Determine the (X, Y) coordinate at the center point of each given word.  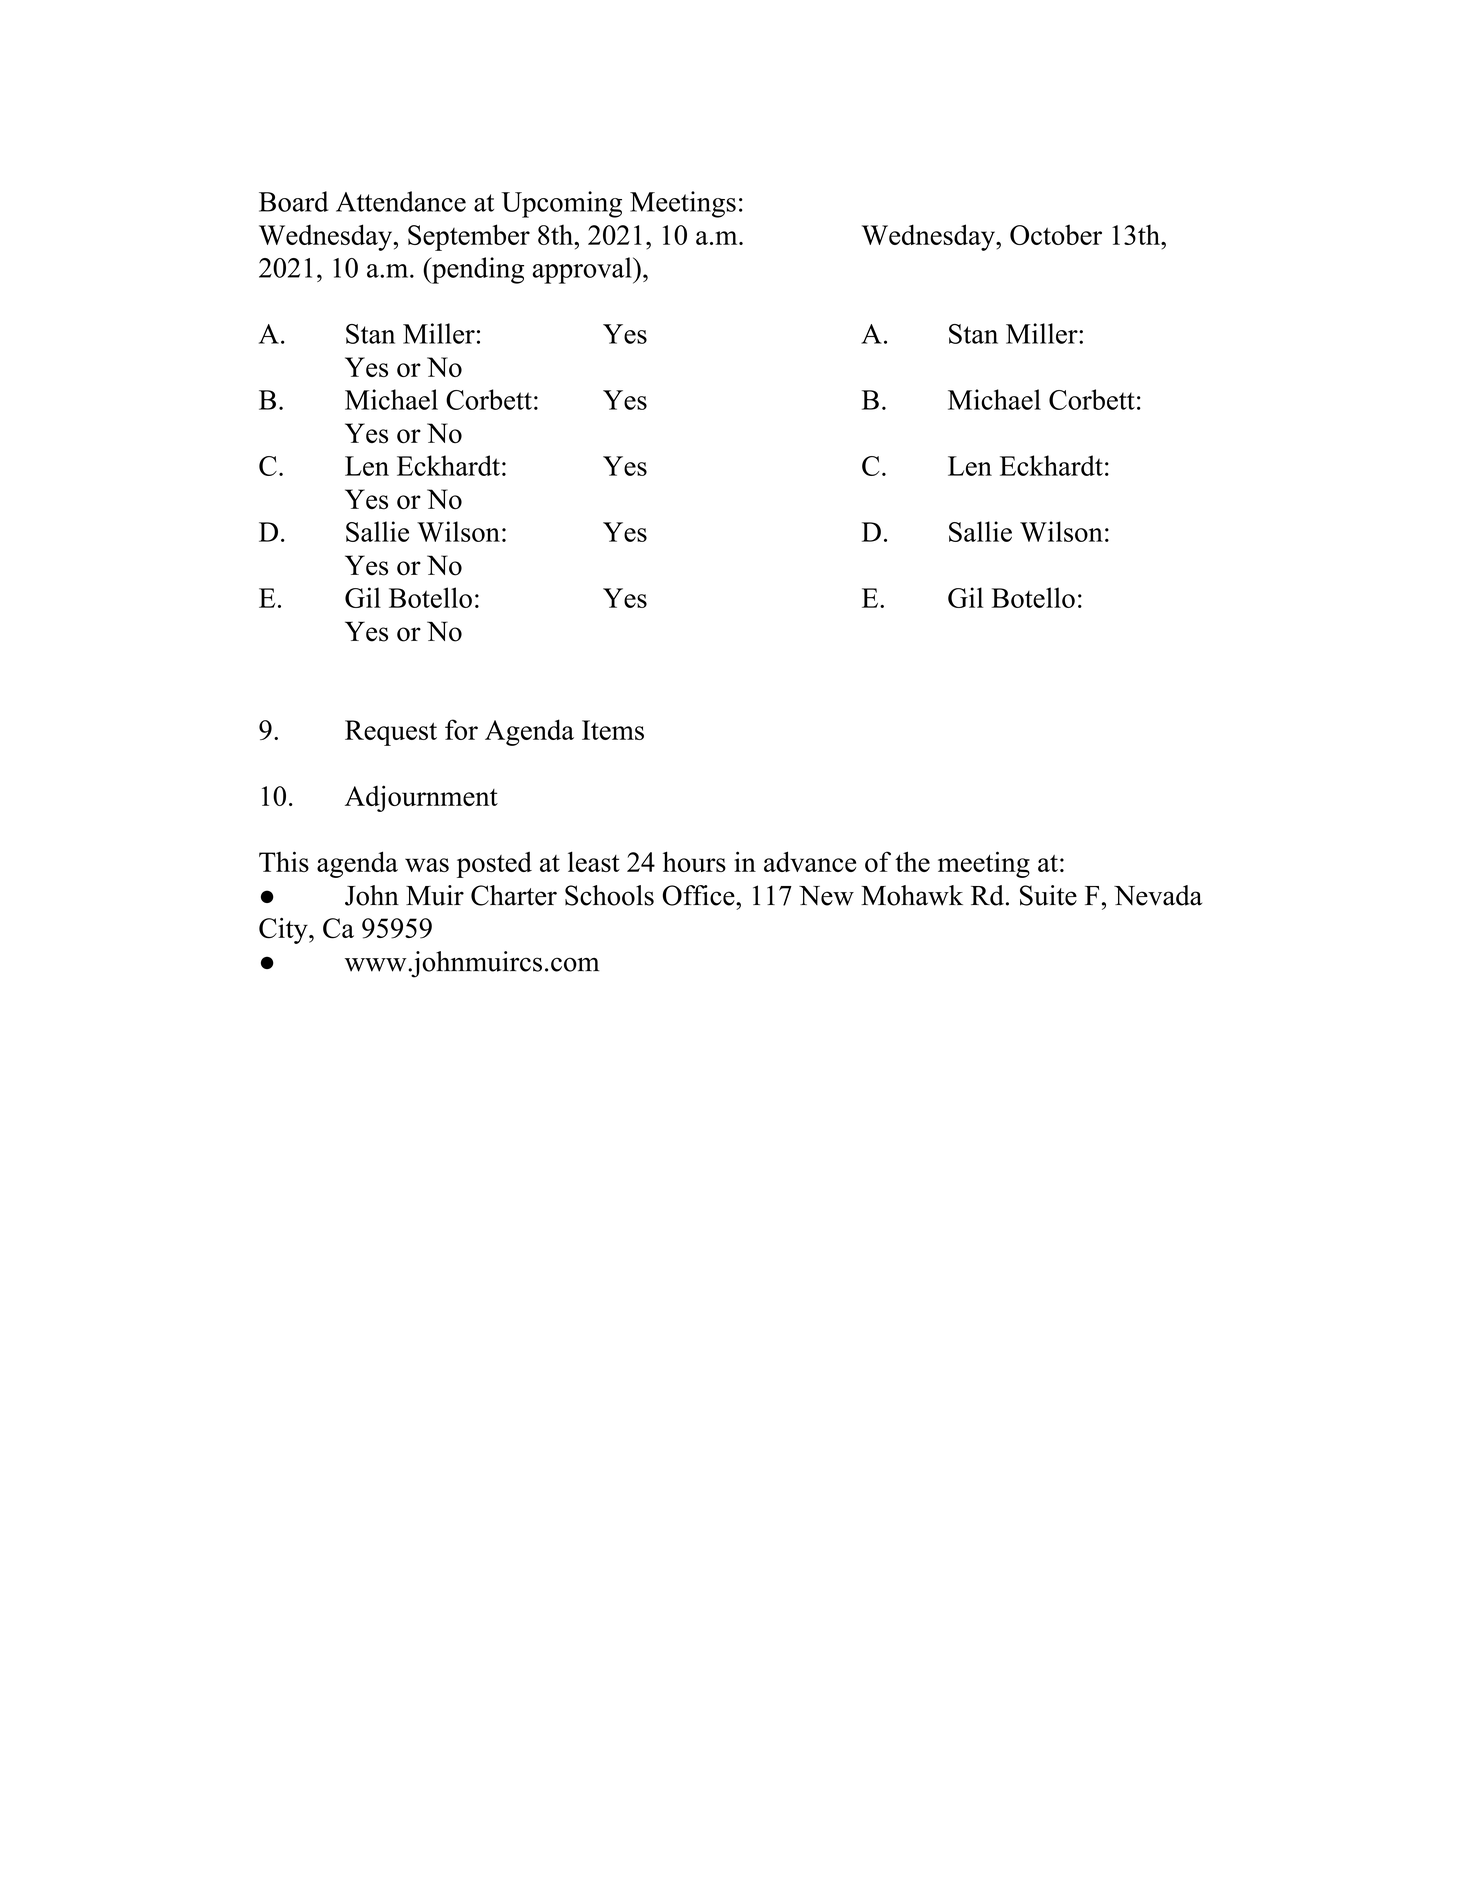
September (469, 237)
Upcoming (561, 204)
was (427, 865)
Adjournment (421, 798)
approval (583, 270)
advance (810, 861)
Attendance (401, 201)
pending (477, 270)
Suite (1048, 895)
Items (613, 730)
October (1056, 234)
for (461, 729)
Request (391, 733)
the (912, 861)
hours (694, 861)
